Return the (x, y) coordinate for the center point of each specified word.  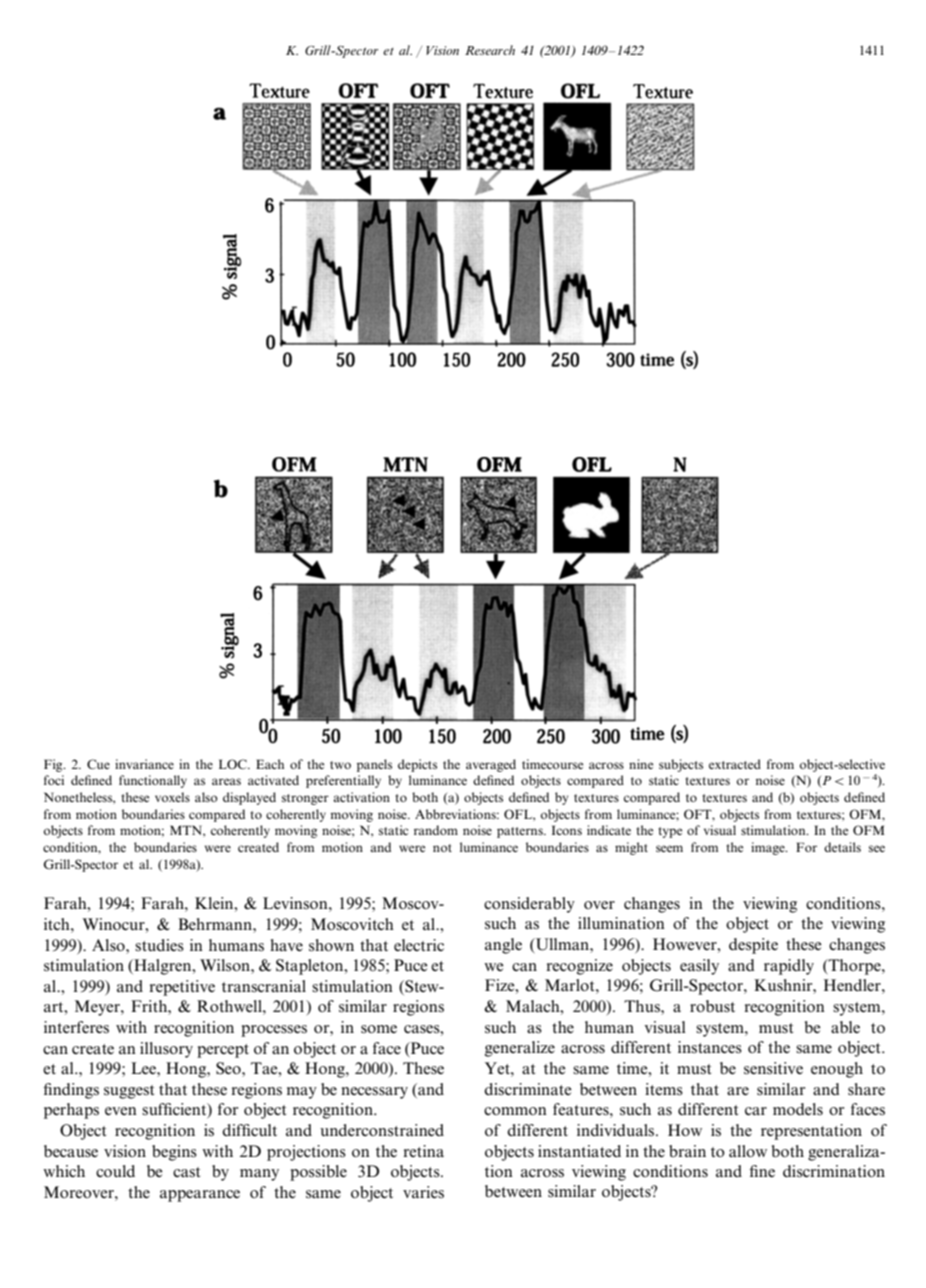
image (769, 848)
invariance (144, 764)
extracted (735, 764)
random (436, 830)
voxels (172, 797)
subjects (681, 765)
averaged (491, 765)
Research (490, 50)
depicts (417, 765)
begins (174, 1153)
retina (423, 1151)
